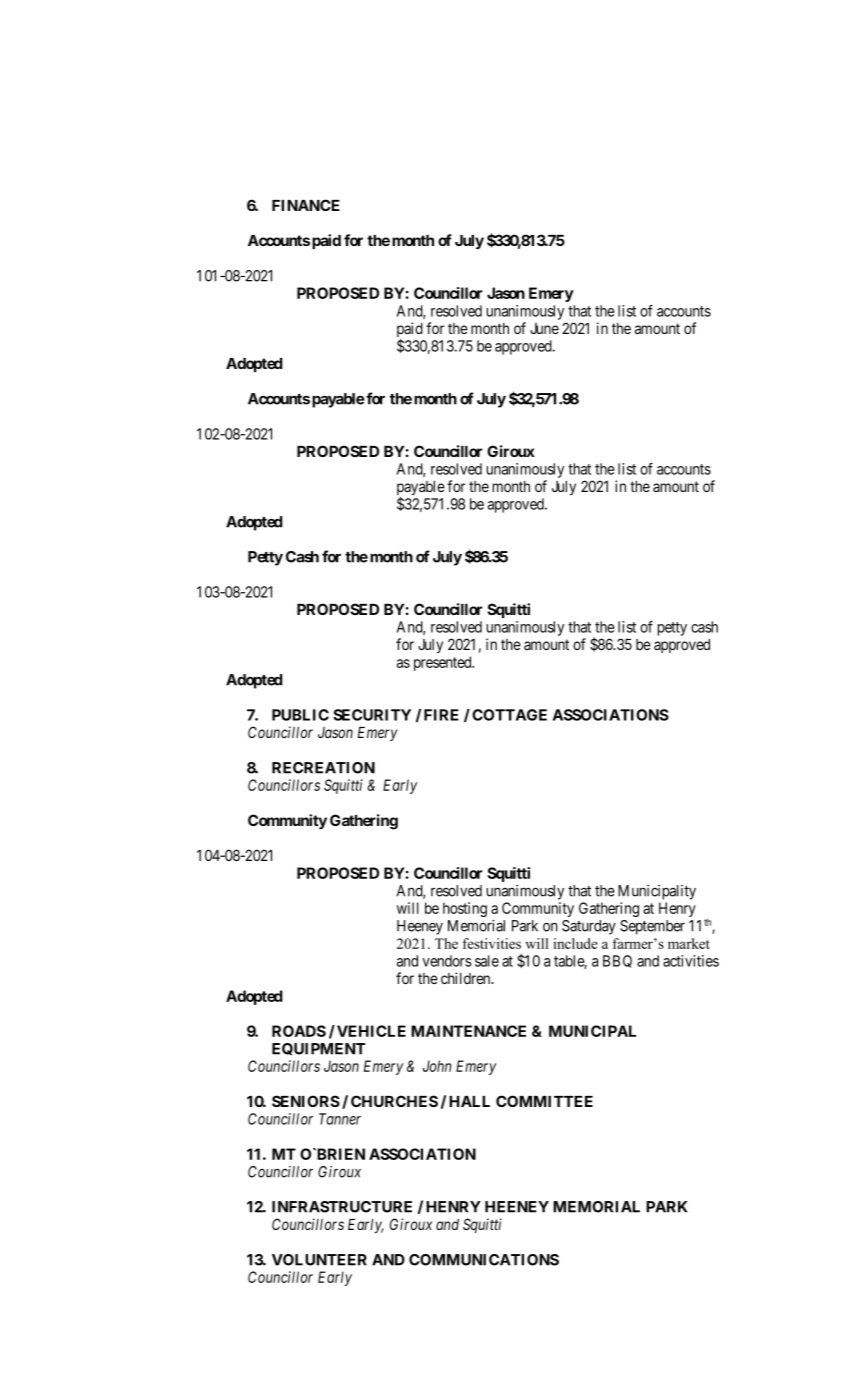 This document has height=1400, width=849. What do you see at coordinates (444, 663) in the document?
I see `presented` at bounding box center [444, 663].
